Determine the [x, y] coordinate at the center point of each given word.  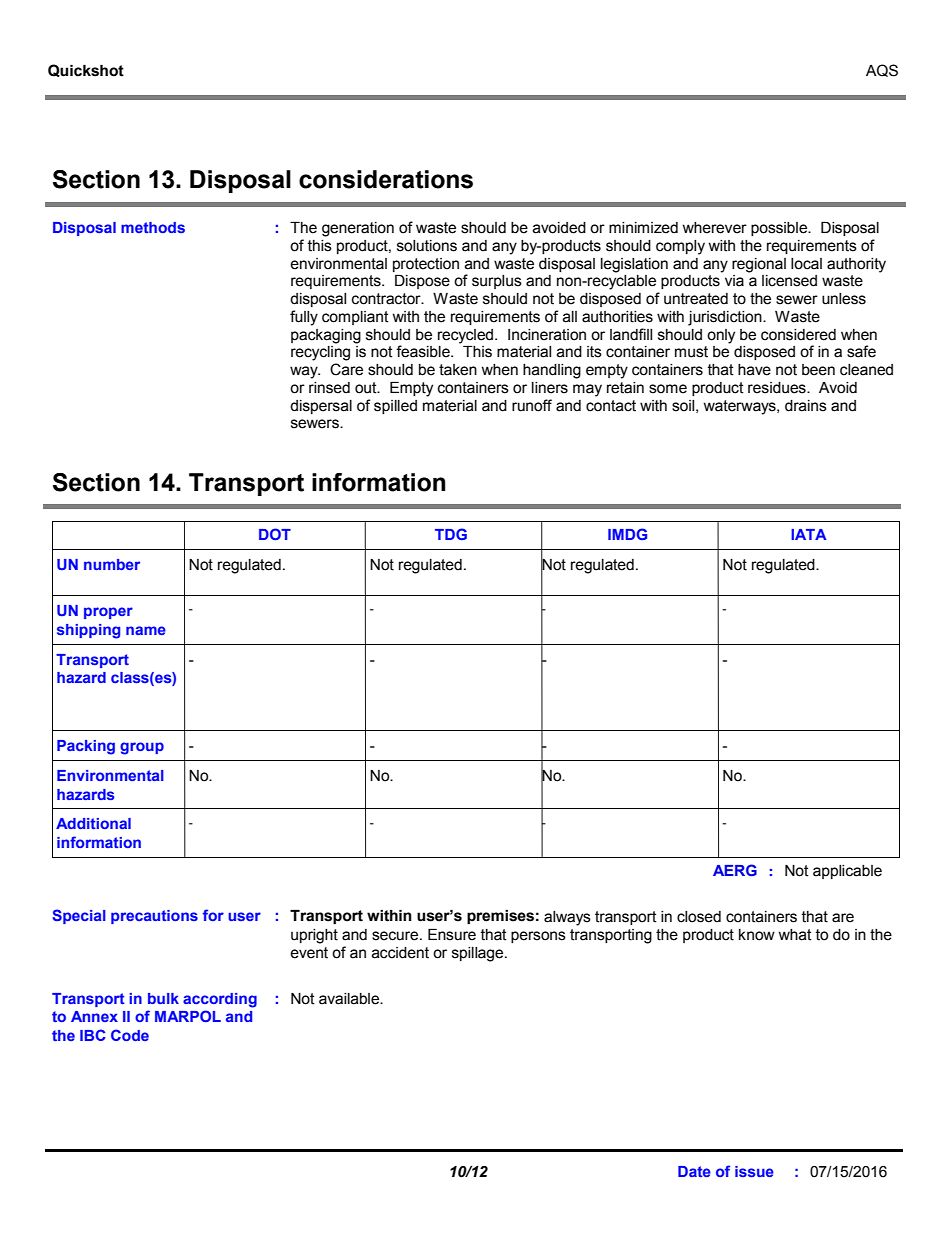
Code [130, 1035]
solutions [427, 246]
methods [153, 227]
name [146, 630]
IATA [809, 534]
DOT [275, 534]
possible [780, 229]
